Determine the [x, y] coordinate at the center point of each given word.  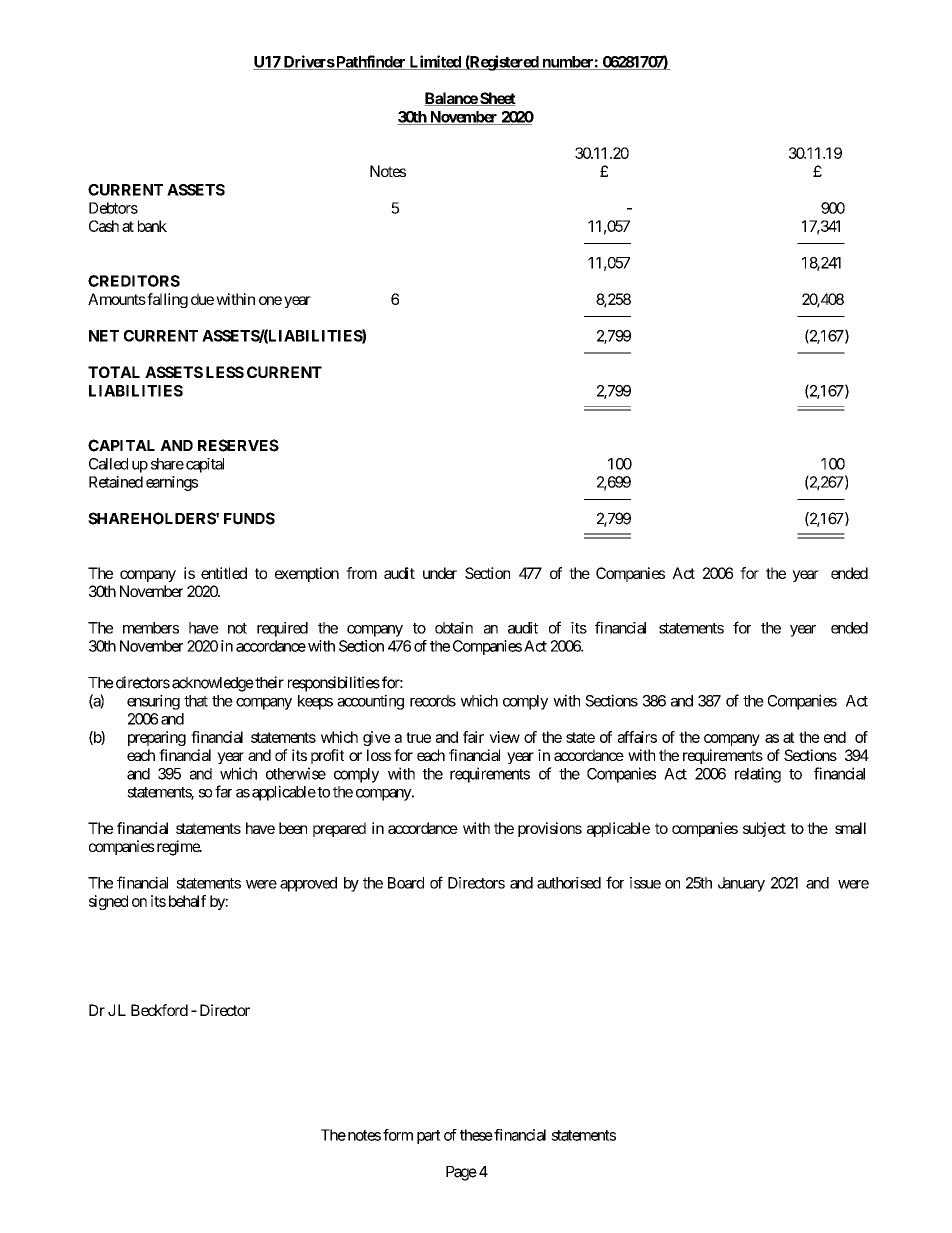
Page [461, 1173]
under [440, 573]
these [476, 1135]
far [223, 791]
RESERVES [238, 445]
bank [152, 226]
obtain [454, 628]
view [504, 737]
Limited [435, 62]
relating [758, 775]
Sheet [497, 99]
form [398, 1135]
